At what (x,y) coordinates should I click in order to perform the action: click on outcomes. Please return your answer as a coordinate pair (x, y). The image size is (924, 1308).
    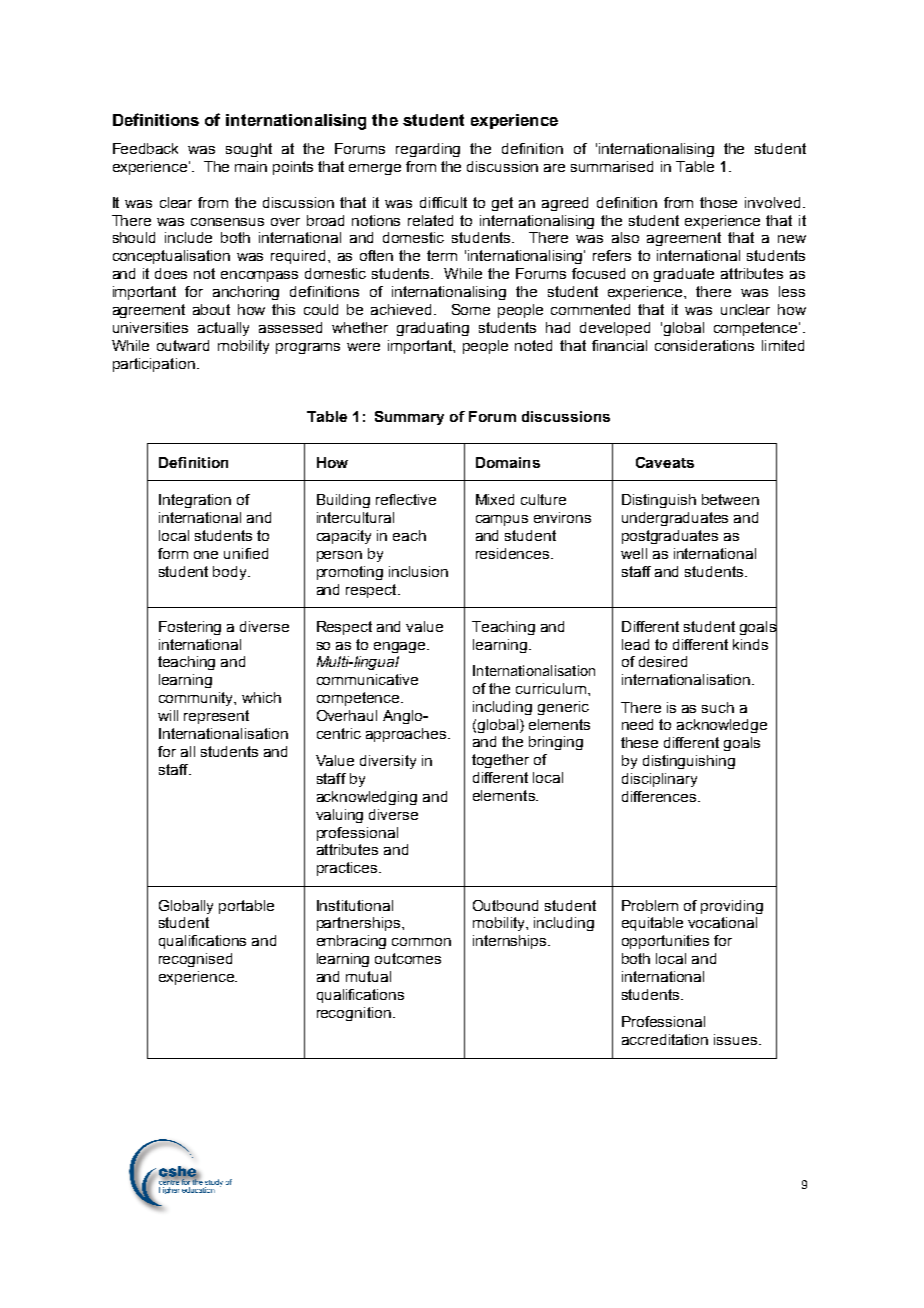
    Looking at the image, I should click on (408, 958).
